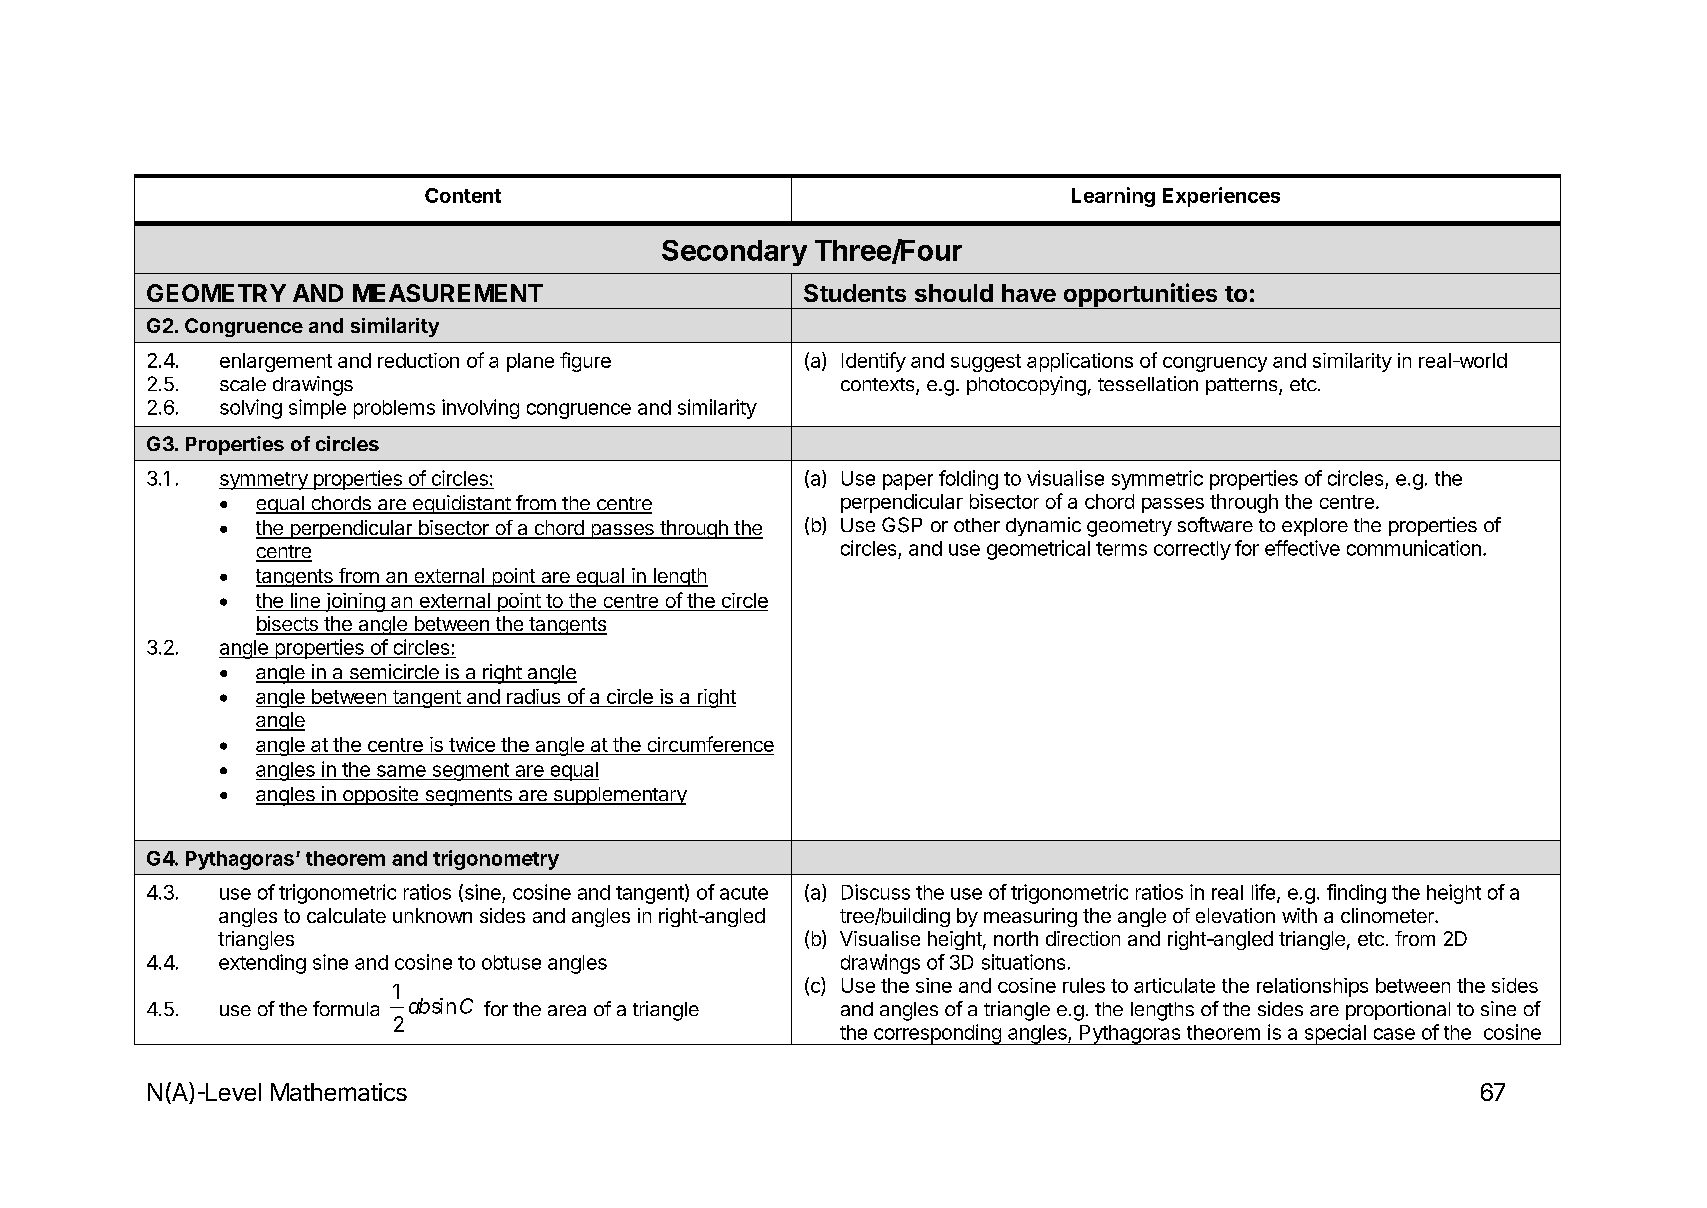 This document has height=1208, width=1707. What do you see at coordinates (1263, 892) in the document?
I see `life` at bounding box center [1263, 892].
